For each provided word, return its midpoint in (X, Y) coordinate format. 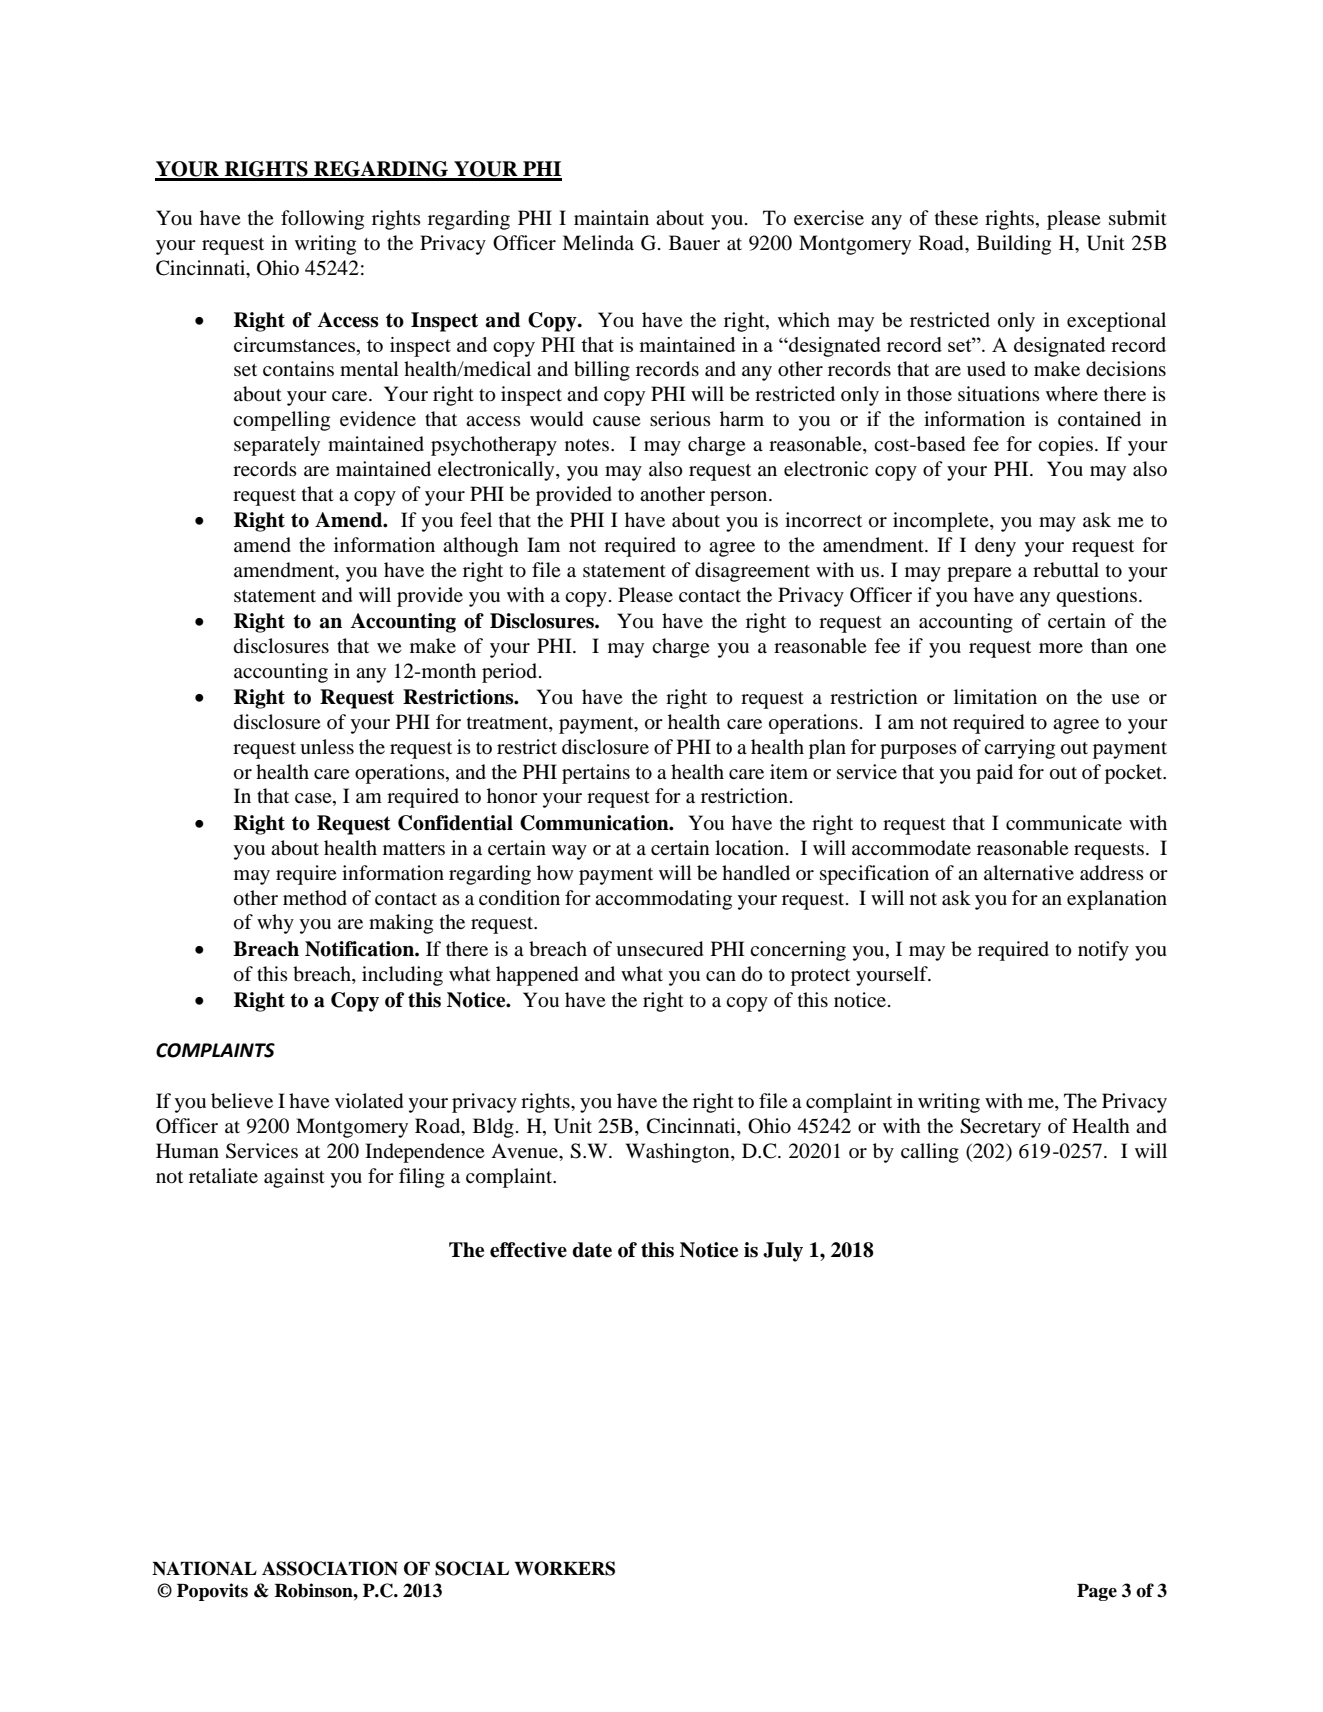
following (322, 220)
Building (1014, 245)
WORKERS (564, 1568)
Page (1097, 1592)
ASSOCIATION (330, 1568)
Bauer (694, 242)
